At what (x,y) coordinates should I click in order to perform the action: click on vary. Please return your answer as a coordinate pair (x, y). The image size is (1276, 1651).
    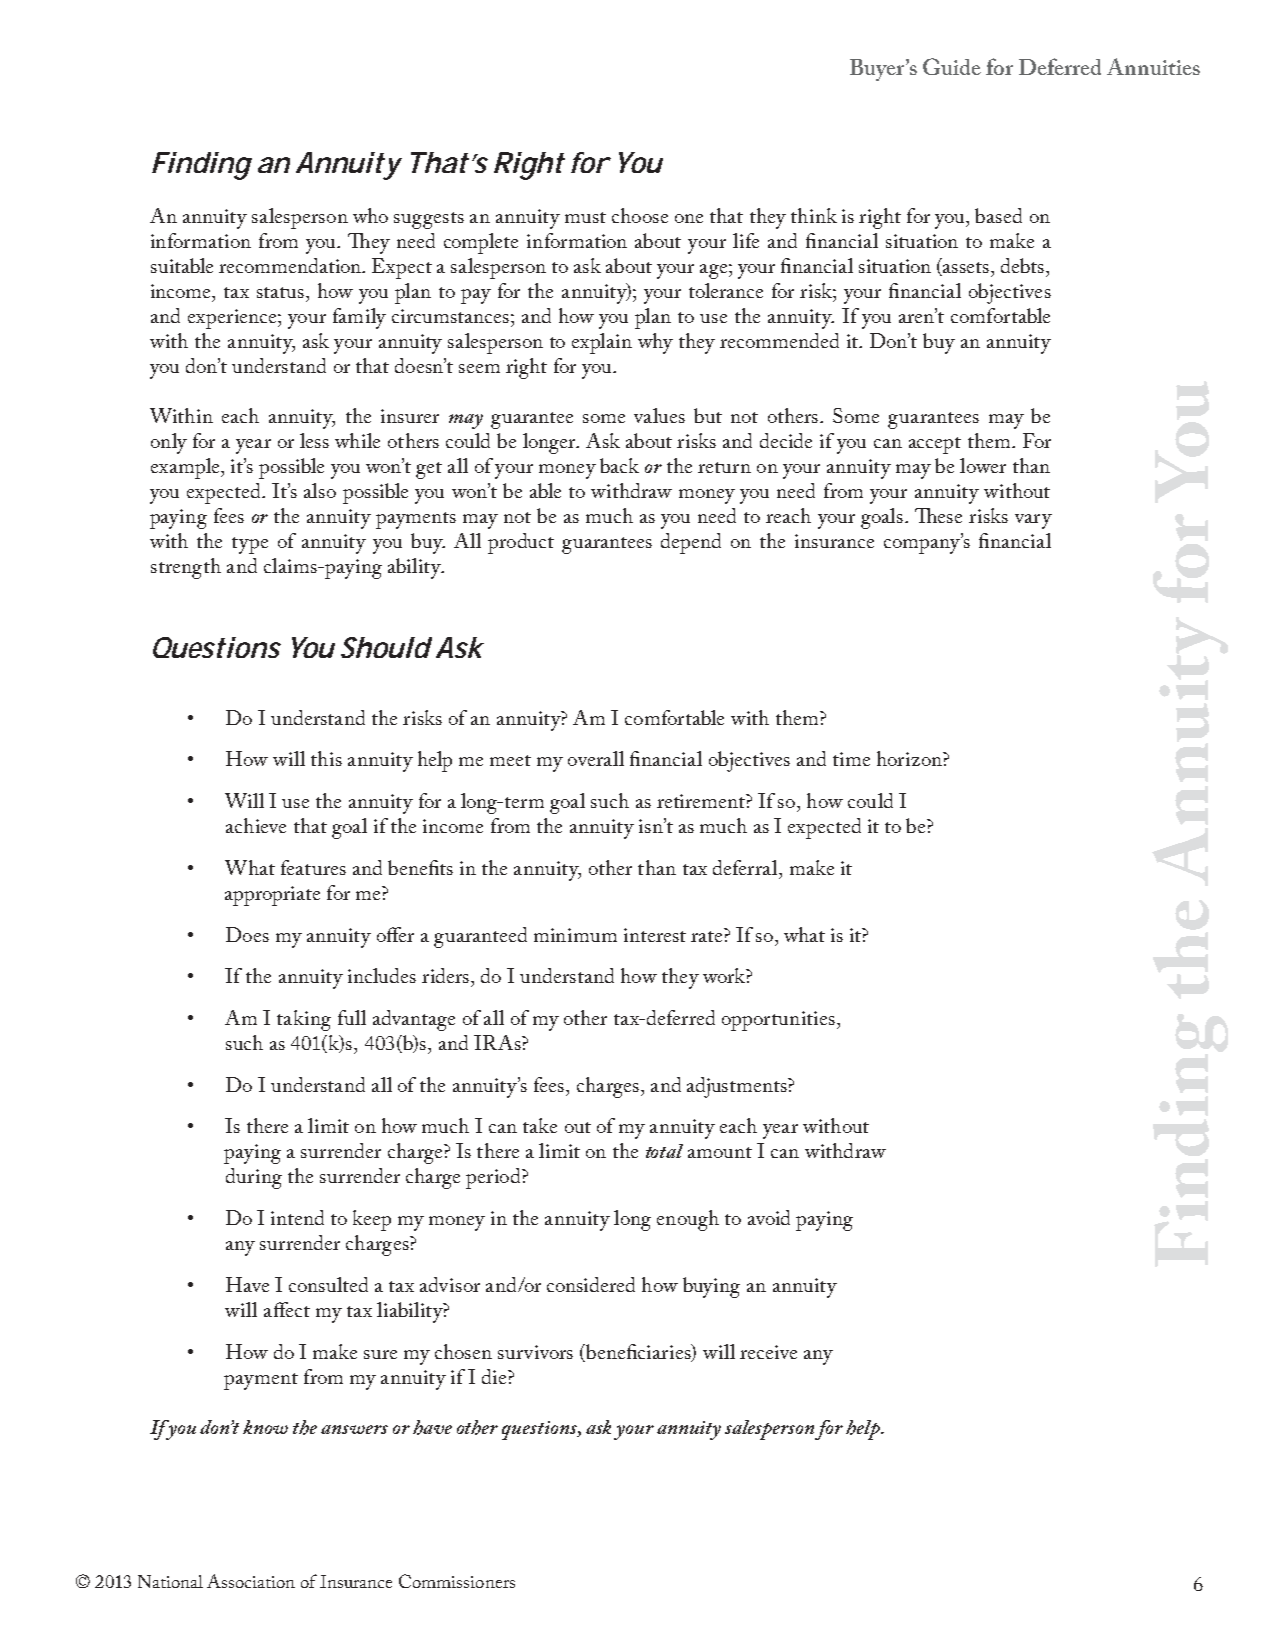
    Looking at the image, I should click on (1033, 521).
